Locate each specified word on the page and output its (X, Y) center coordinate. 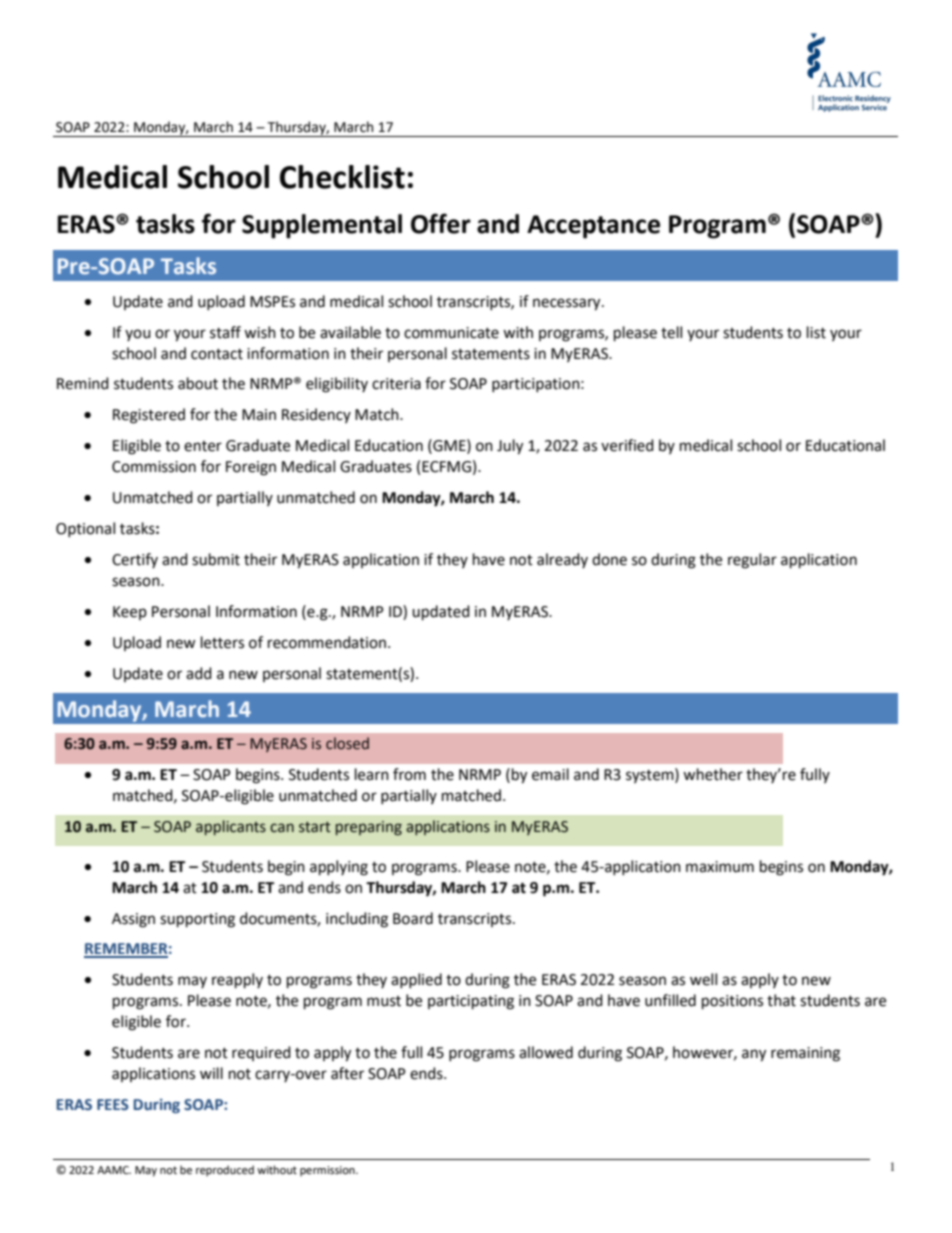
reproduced (225, 1171)
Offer (441, 223)
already (562, 560)
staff (225, 332)
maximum (720, 867)
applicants (231, 827)
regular (752, 561)
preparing (369, 828)
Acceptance (593, 227)
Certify (135, 560)
